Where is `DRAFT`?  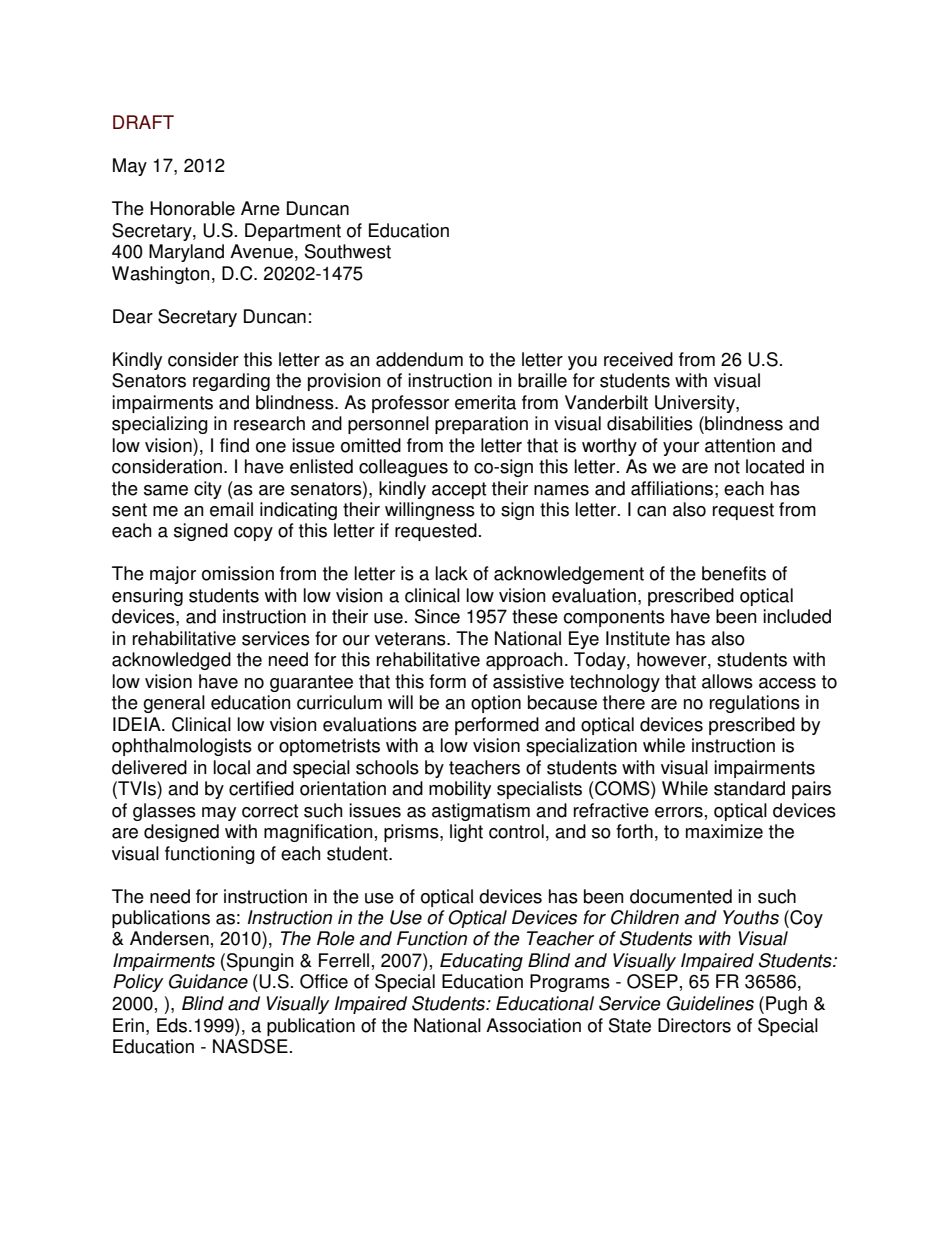 DRAFT is located at coordinates (143, 122).
